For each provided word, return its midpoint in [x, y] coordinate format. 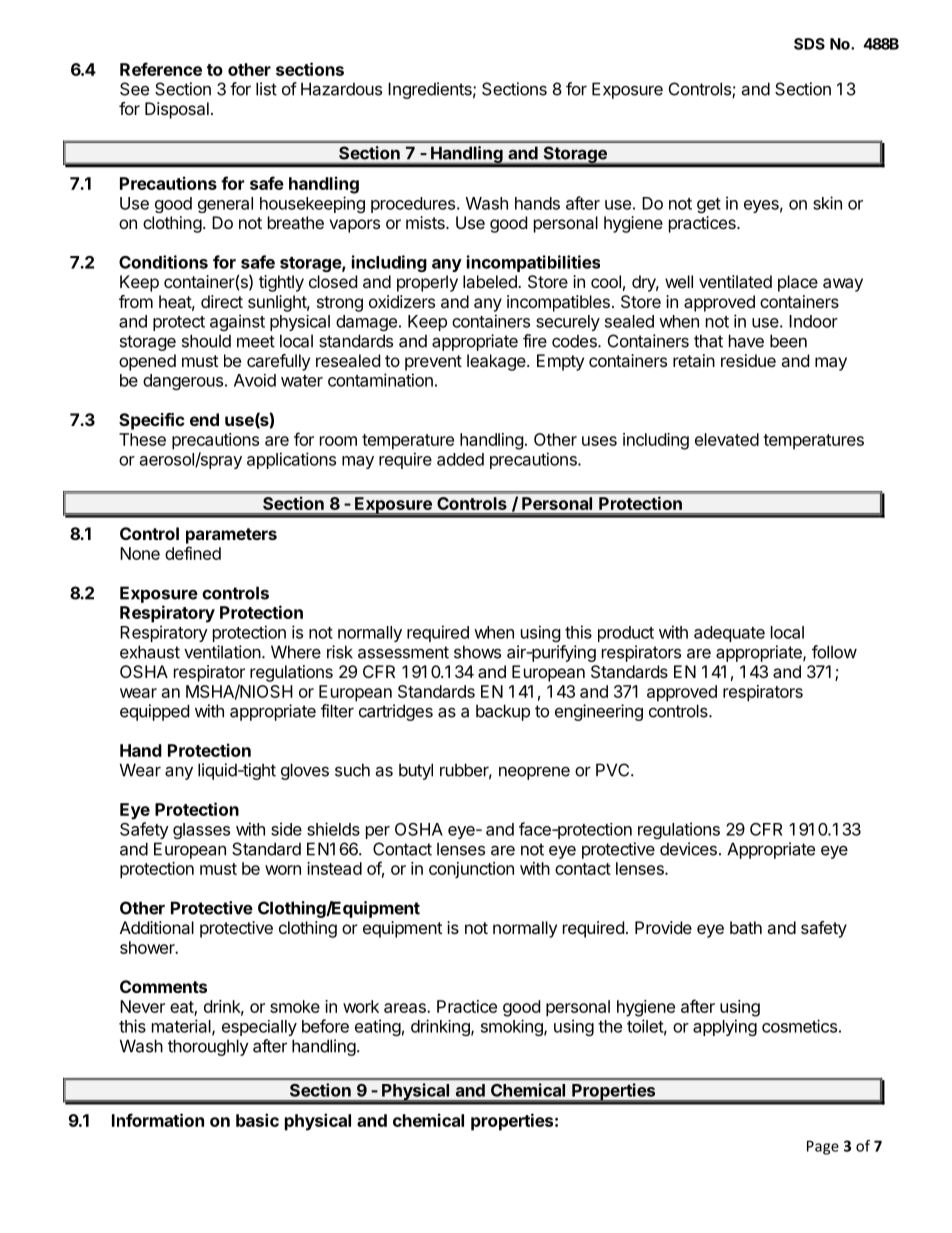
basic [257, 1120]
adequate [729, 634]
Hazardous [341, 89]
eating [378, 1027]
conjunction [471, 870]
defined [193, 553]
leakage [497, 362]
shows [477, 652]
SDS [809, 44]
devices [688, 849]
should [206, 341]
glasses [201, 831]
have [746, 341]
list [266, 89]
